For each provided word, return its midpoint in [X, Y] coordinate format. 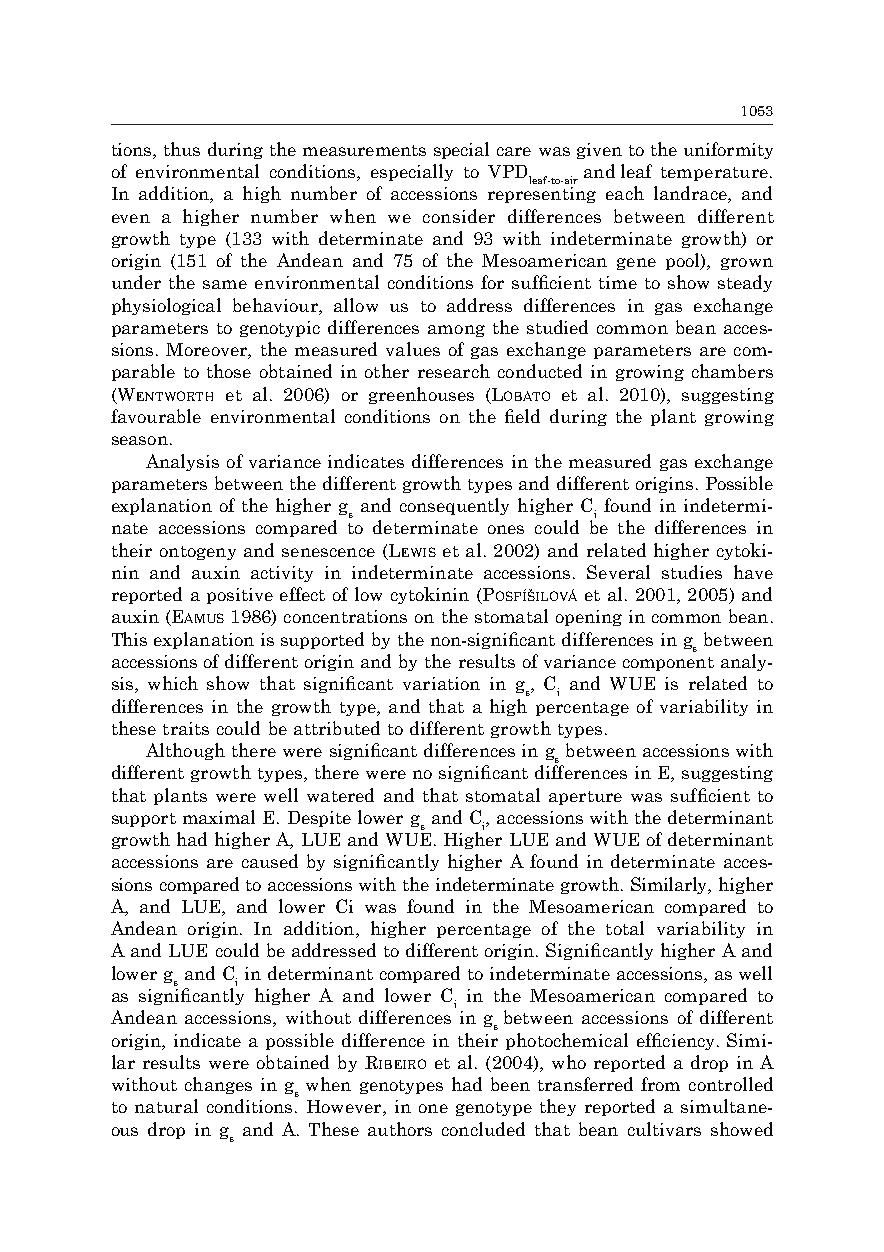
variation [441, 683]
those [229, 371]
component [668, 664]
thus [182, 149]
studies [692, 572]
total [625, 928]
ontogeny [198, 553]
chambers [732, 371]
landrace [691, 194]
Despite [319, 819]
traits [186, 728]
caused [270, 861]
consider [459, 216]
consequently [454, 506]
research [454, 371]
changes [218, 1085]
